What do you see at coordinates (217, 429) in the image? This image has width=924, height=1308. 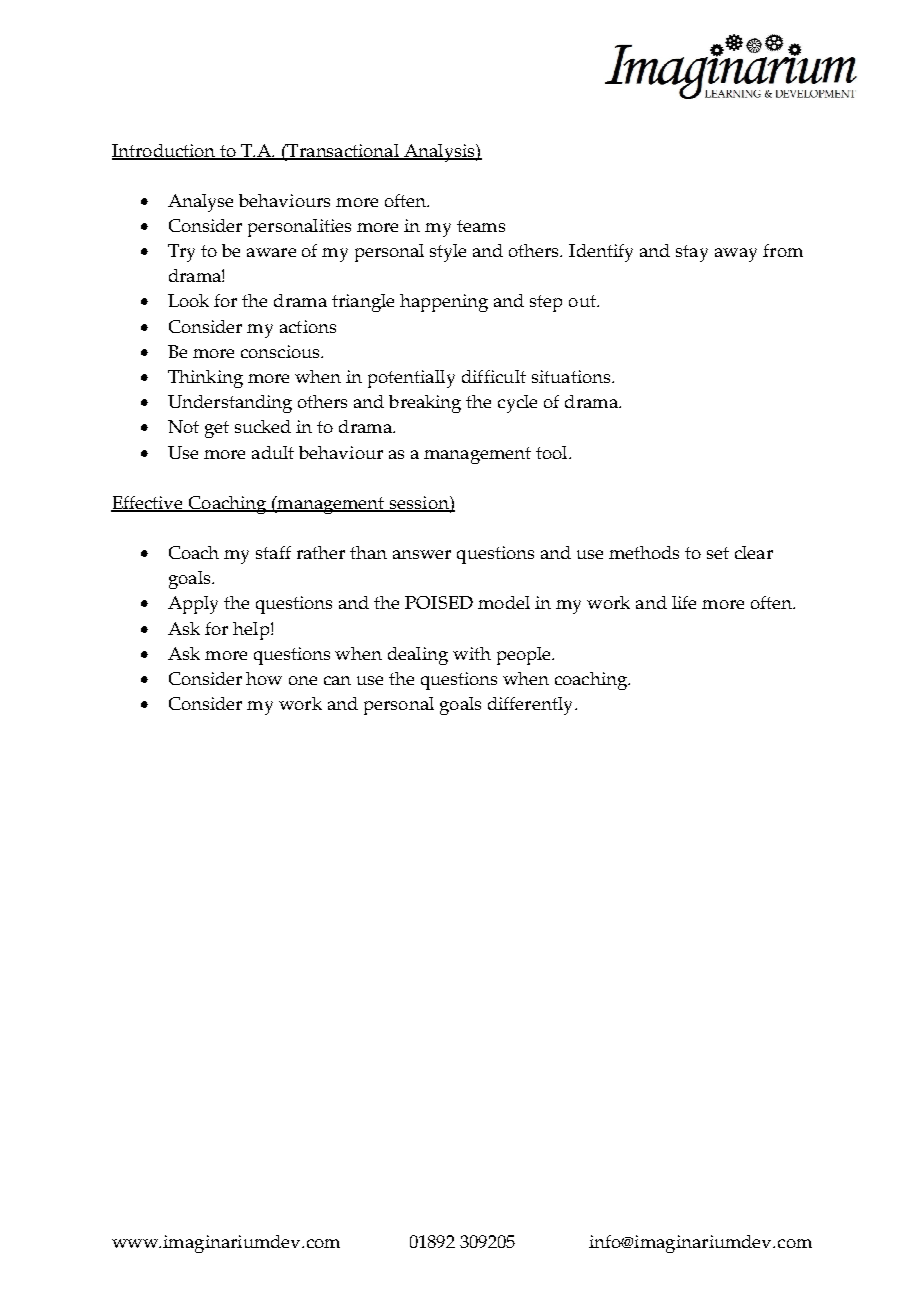 I see `get` at bounding box center [217, 429].
